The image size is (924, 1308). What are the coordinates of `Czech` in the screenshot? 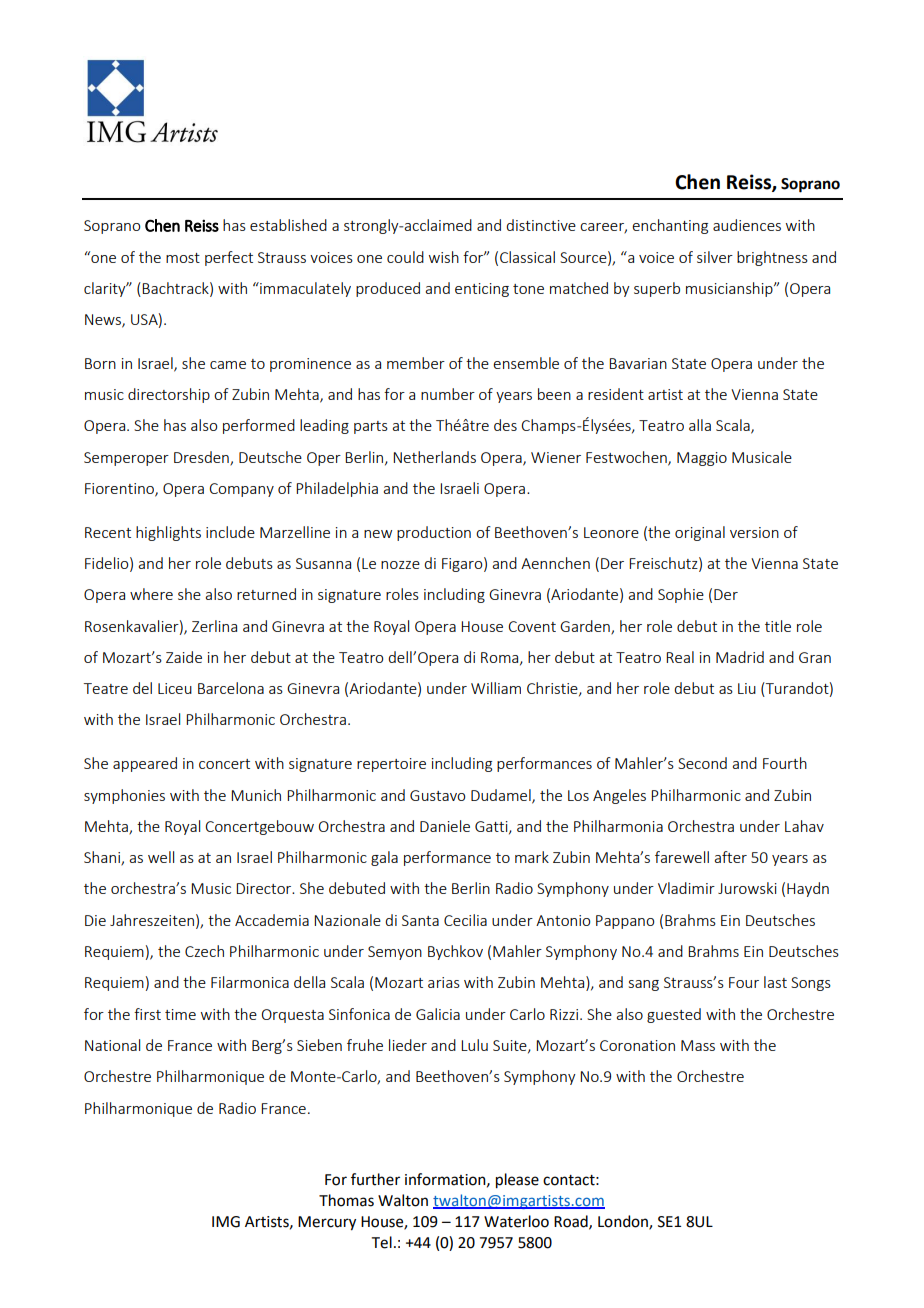 It's located at (204, 951).
